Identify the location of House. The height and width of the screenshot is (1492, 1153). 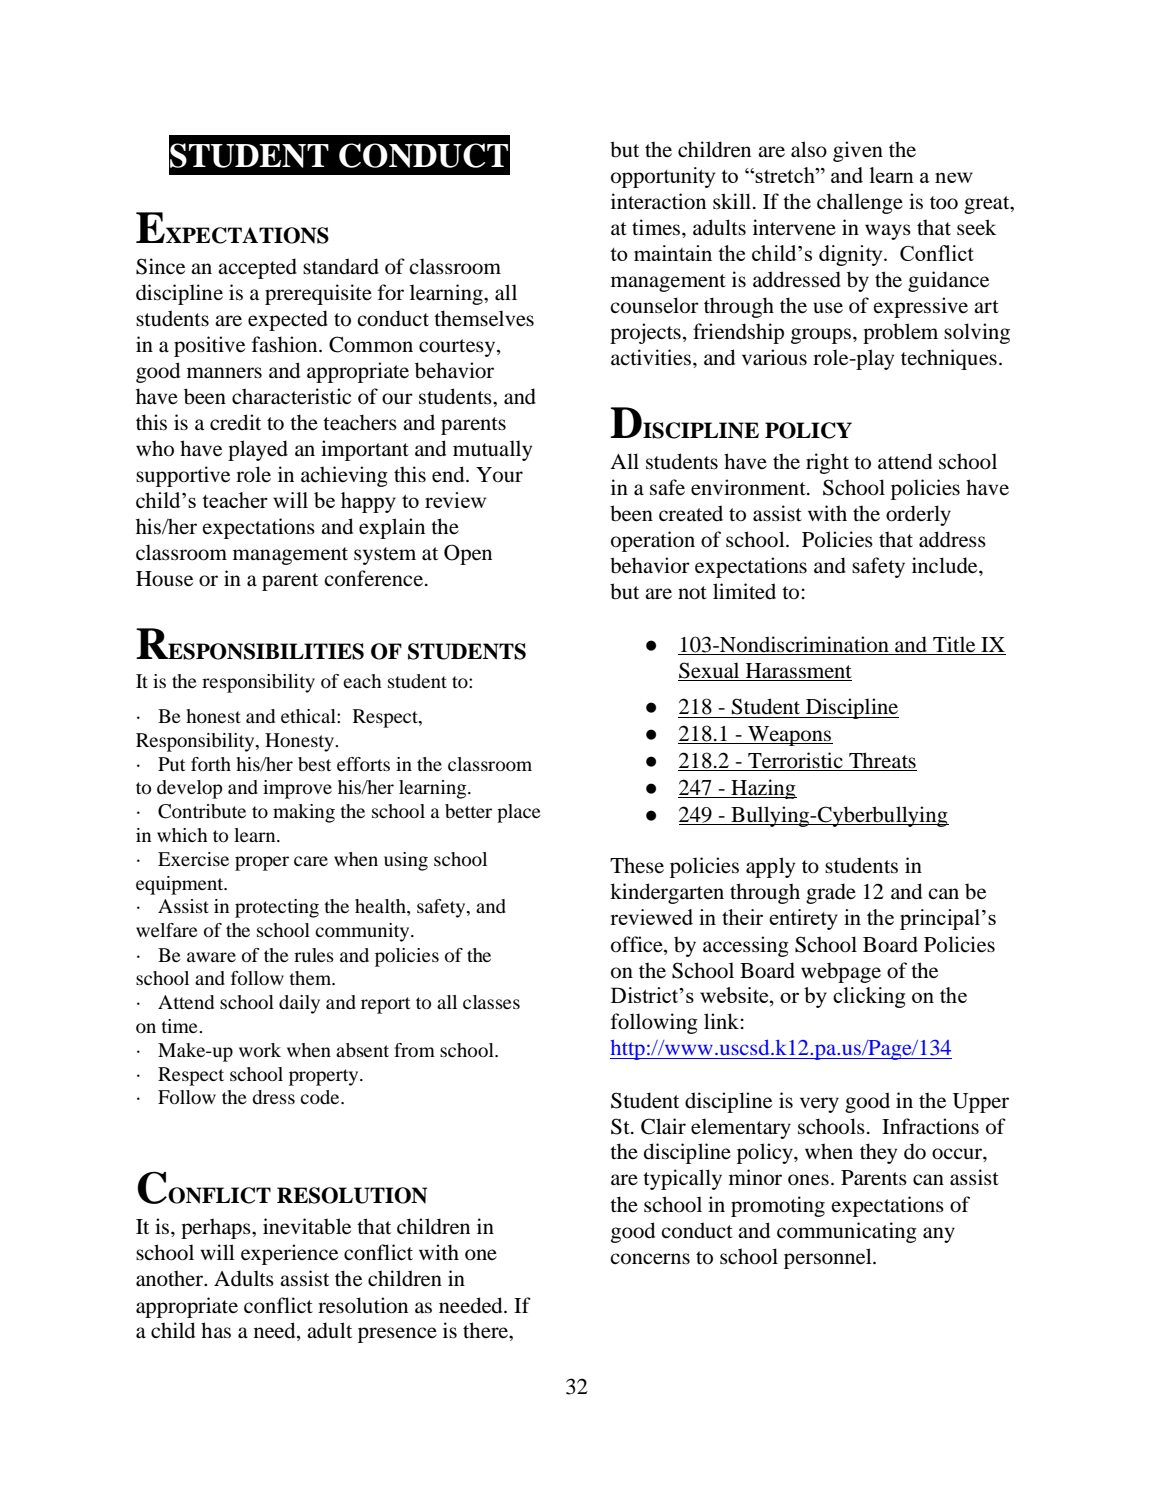
(164, 579).
